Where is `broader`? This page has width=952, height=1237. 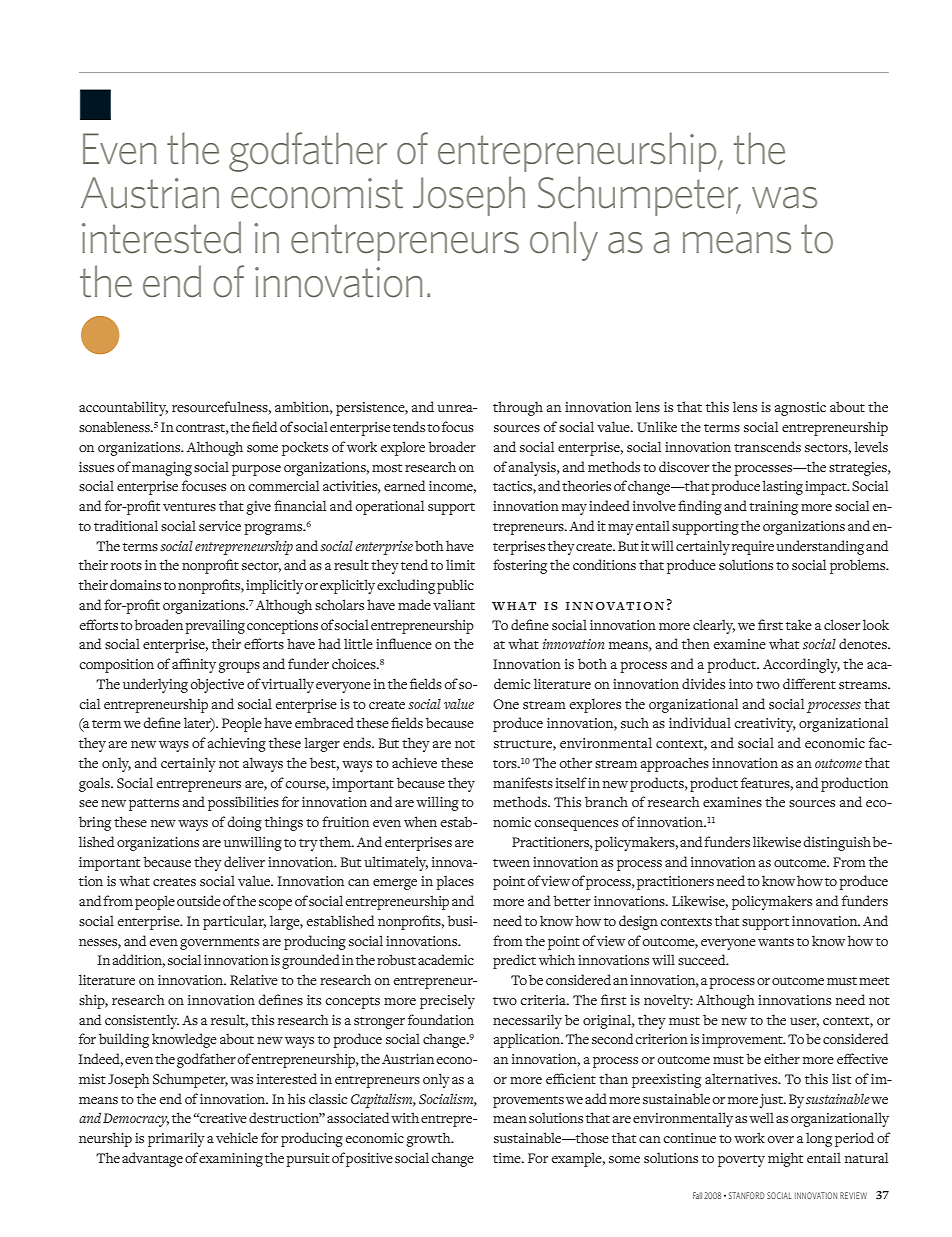 broader is located at coordinates (452, 446).
